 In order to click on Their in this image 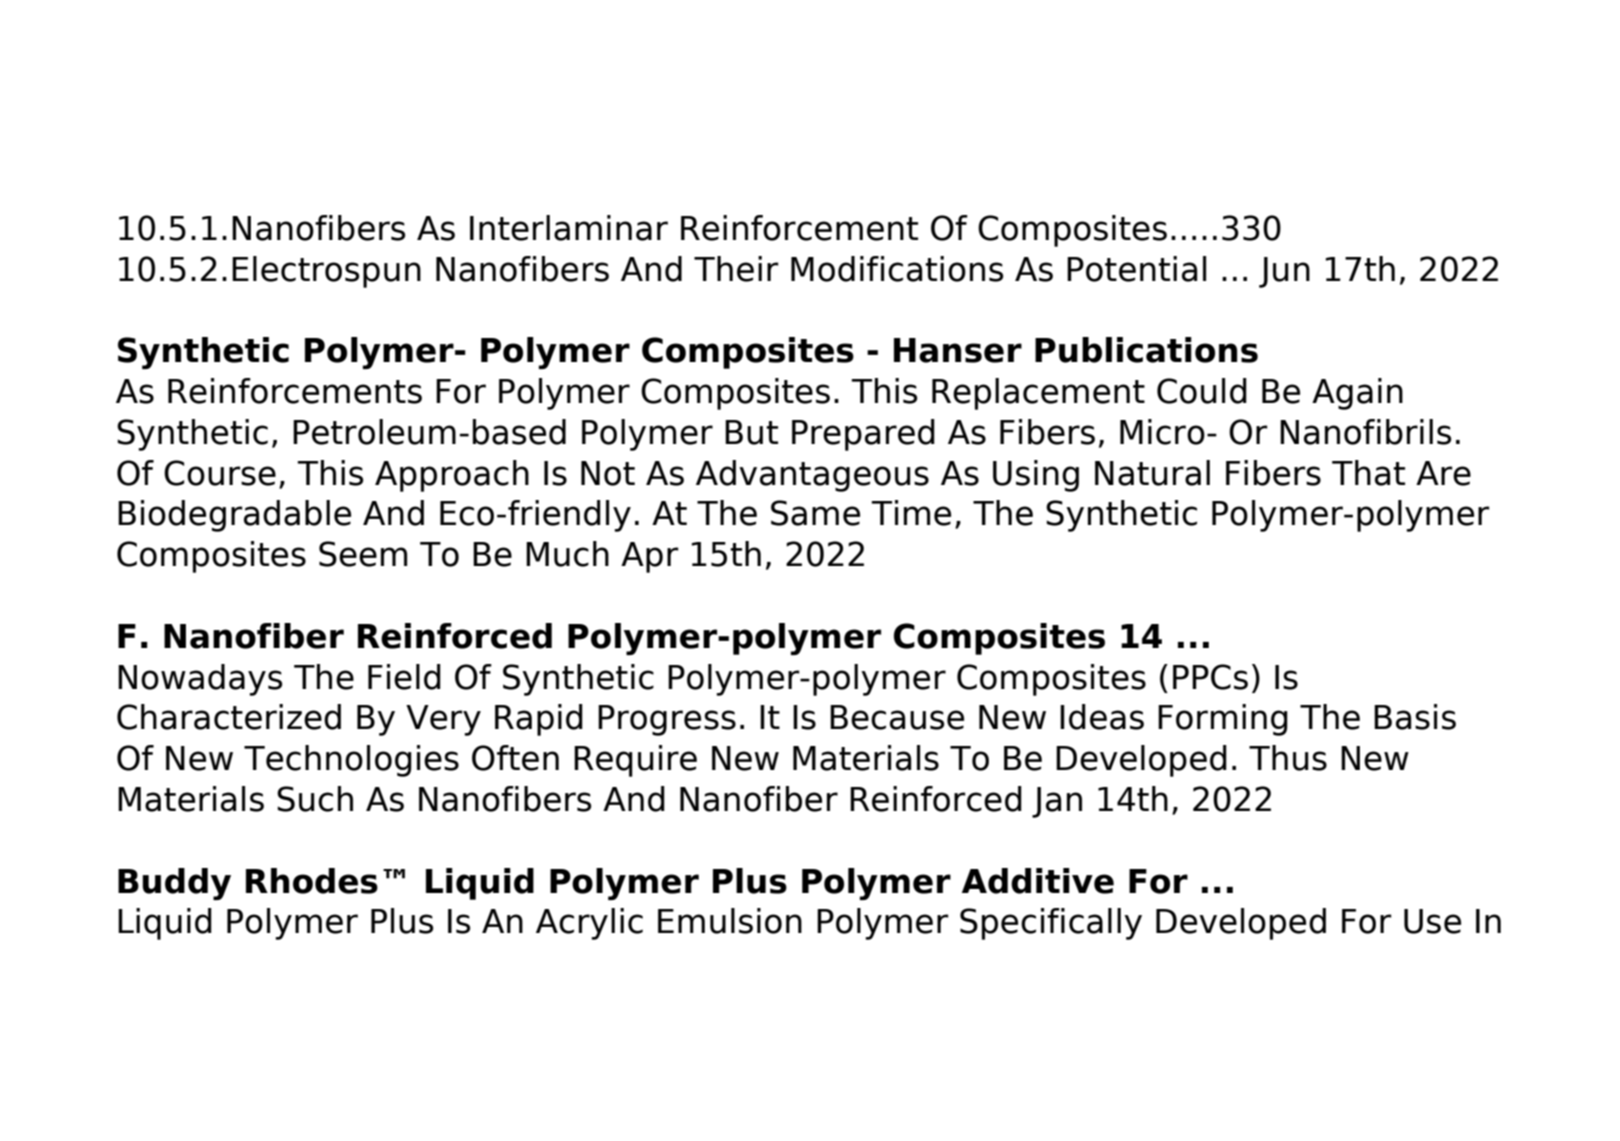, I will do `click(736, 269)`.
